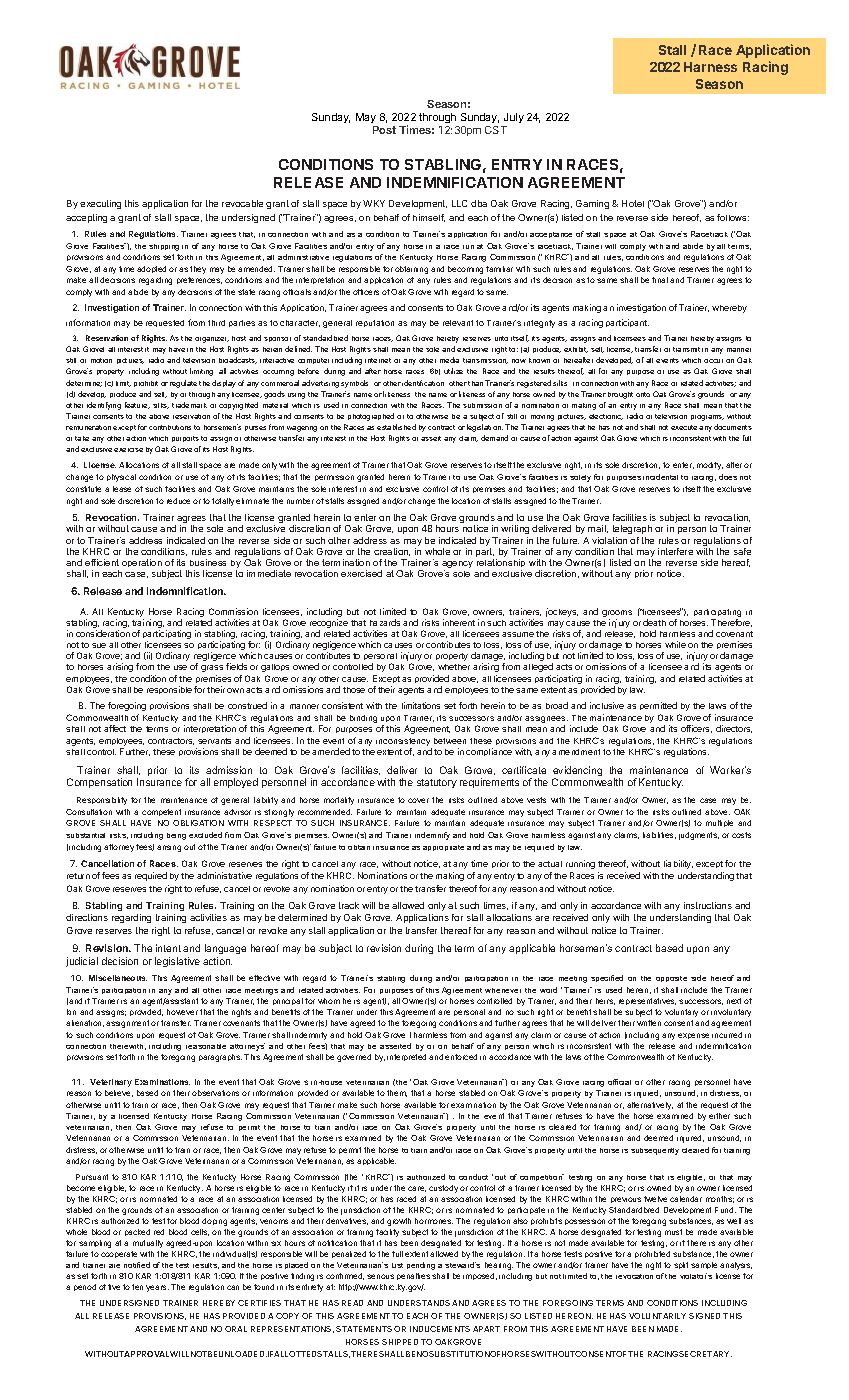 The height and width of the document is (1400, 849). I want to click on Post, so click(384, 130).
